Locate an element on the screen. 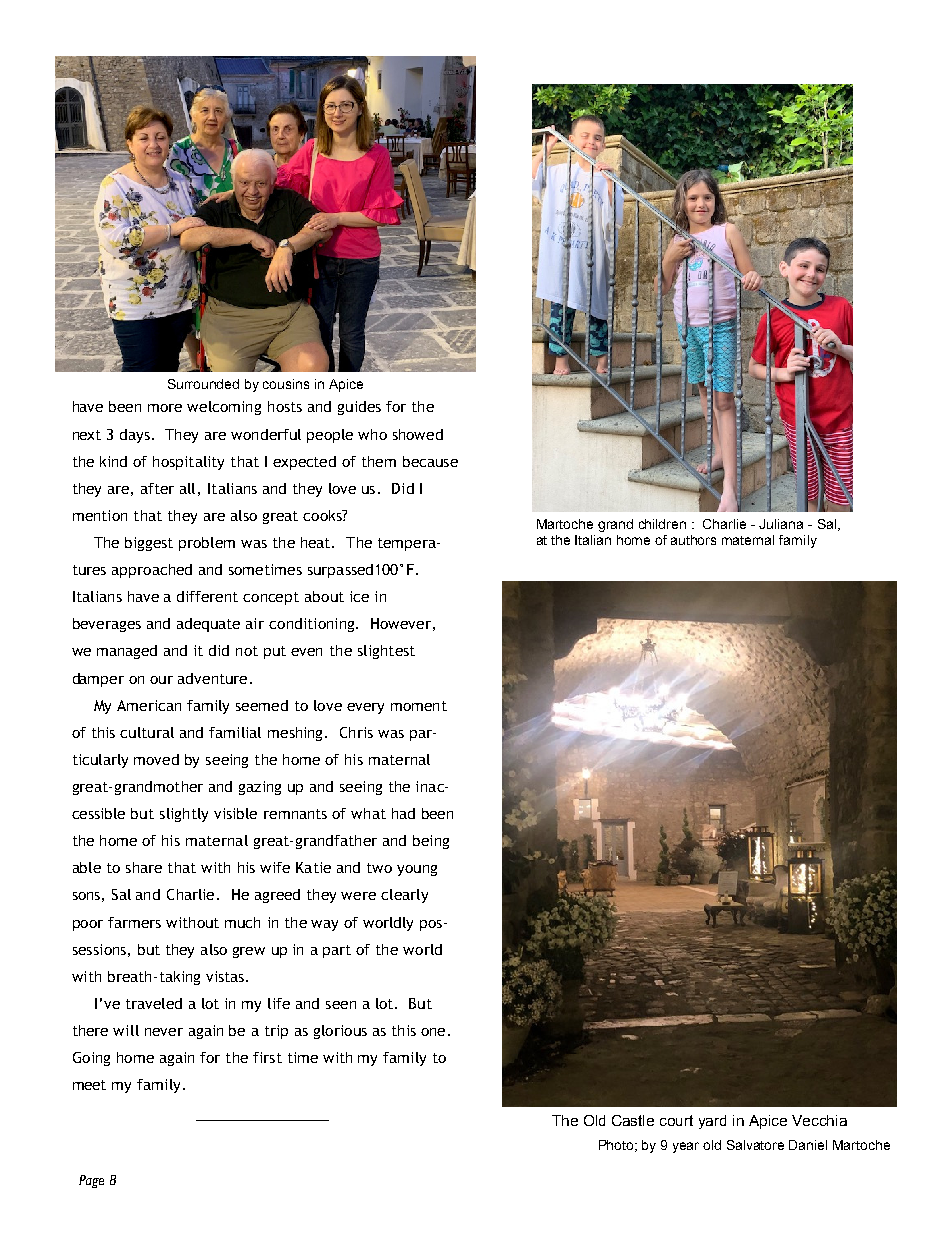 This screenshot has height=1233, width=952. year is located at coordinates (686, 1147).
